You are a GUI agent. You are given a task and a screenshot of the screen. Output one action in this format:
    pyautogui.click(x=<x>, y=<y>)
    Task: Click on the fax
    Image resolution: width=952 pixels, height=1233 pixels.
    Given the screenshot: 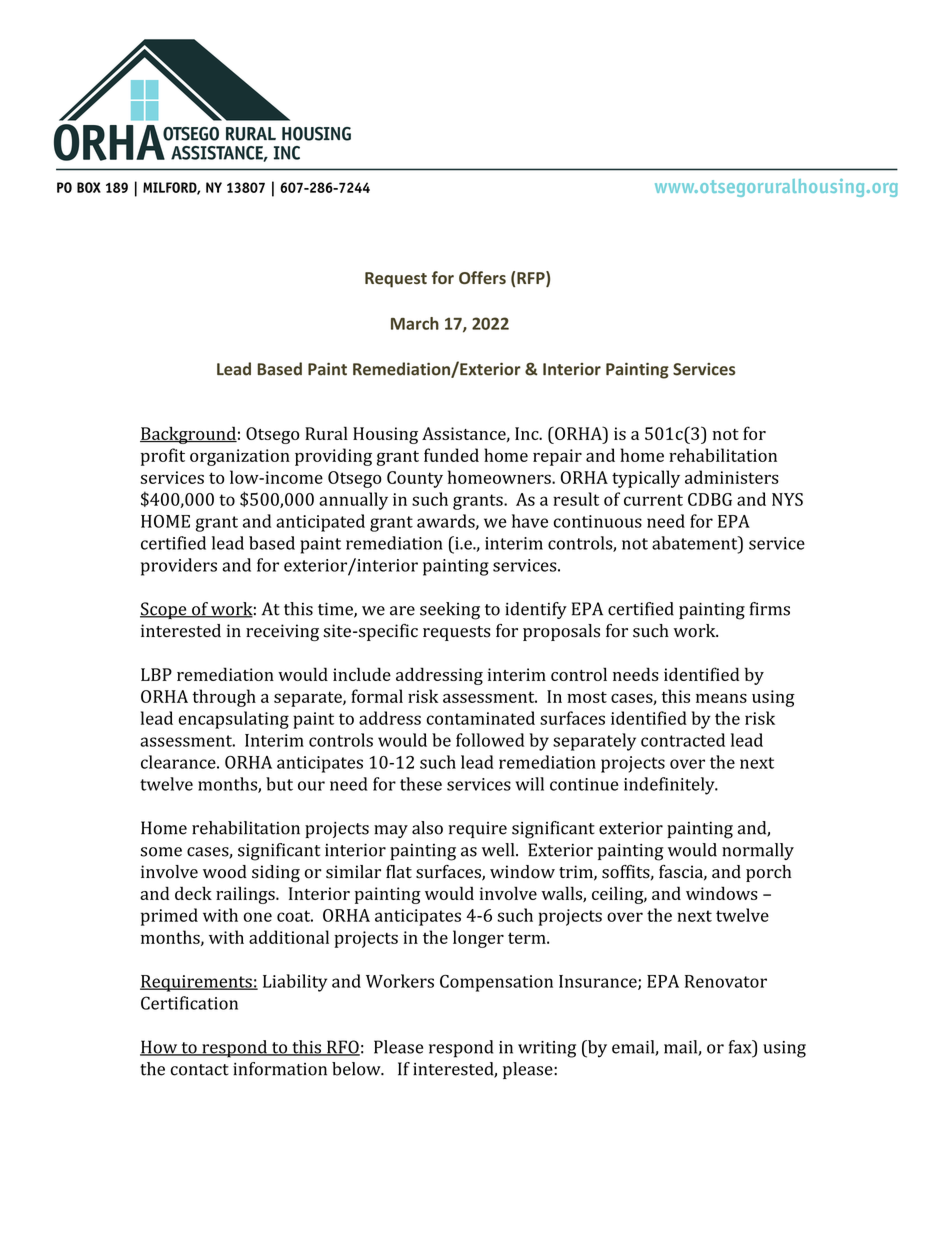 What is the action you would take?
    pyautogui.click(x=741, y=1047)
